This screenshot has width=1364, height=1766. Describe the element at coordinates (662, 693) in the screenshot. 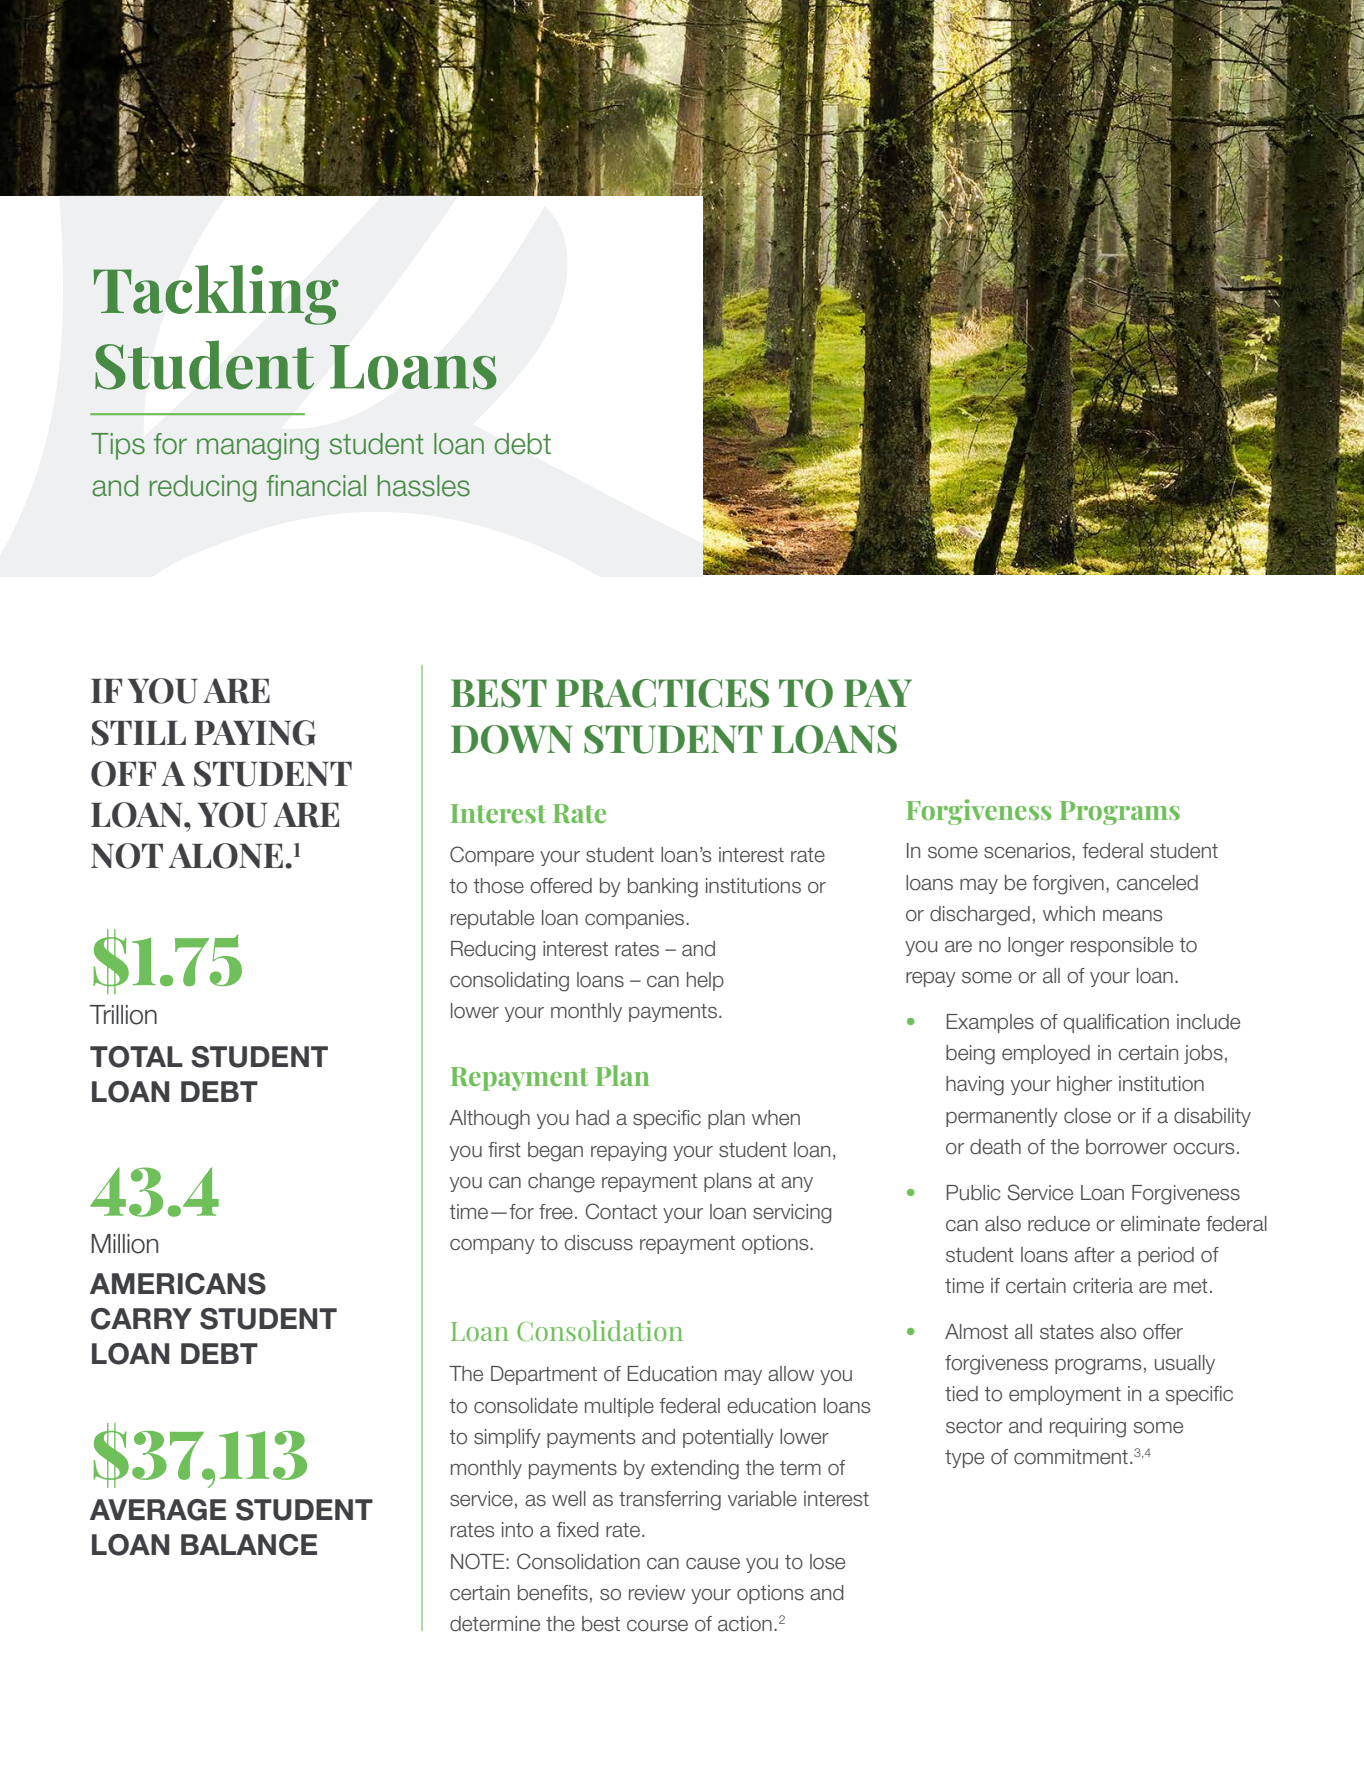

I see `PRACTICES` at that location.
